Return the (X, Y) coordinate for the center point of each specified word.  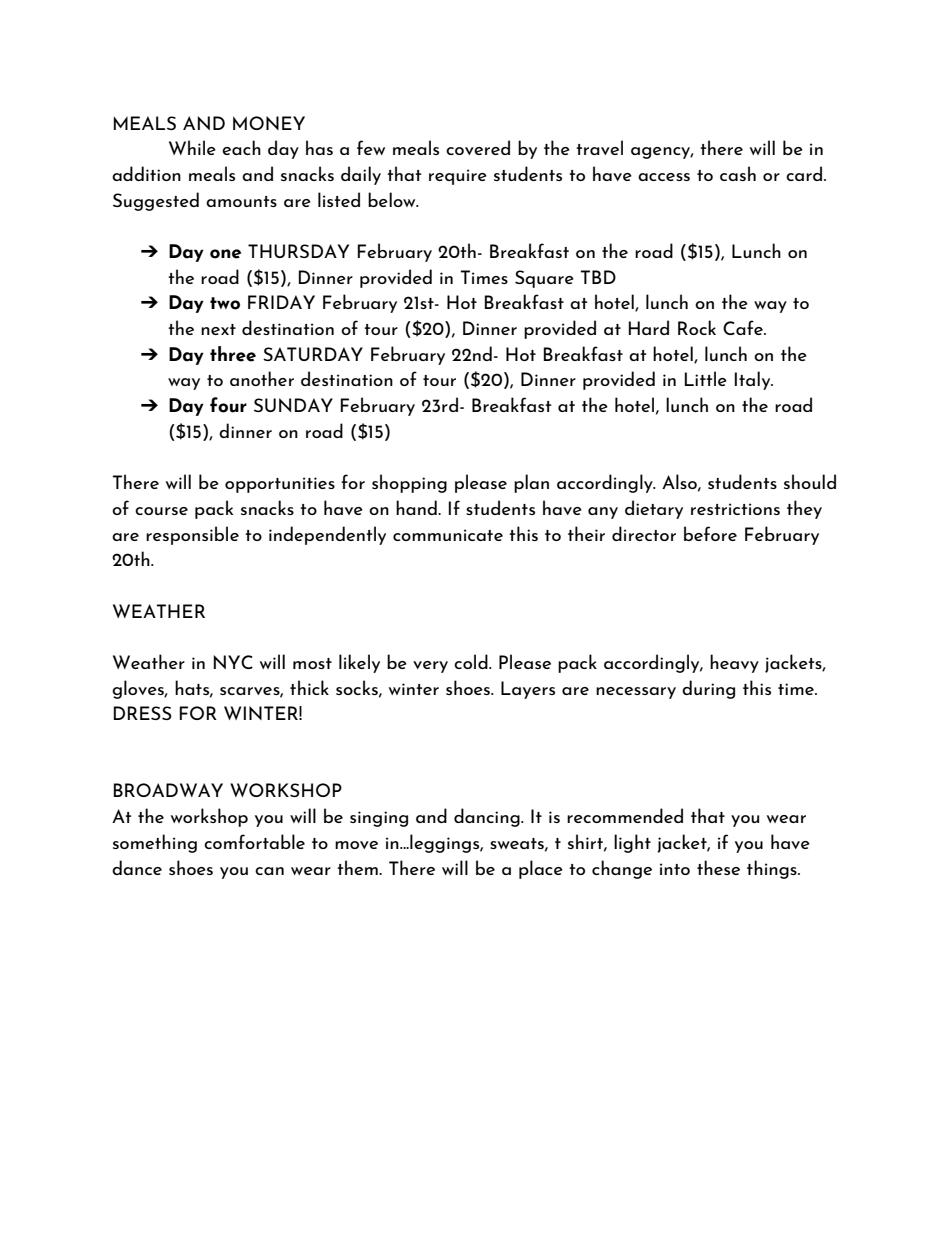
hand (417, 507)
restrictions (735, 509)
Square (544, 279)
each (241, 147)
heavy (734, 663)
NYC (233, 662)
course (161, 511)
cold (472, 661)
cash (738, 173)
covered (478, 147)
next (218, 329)
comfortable (254, 841)
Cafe (744, 327)
